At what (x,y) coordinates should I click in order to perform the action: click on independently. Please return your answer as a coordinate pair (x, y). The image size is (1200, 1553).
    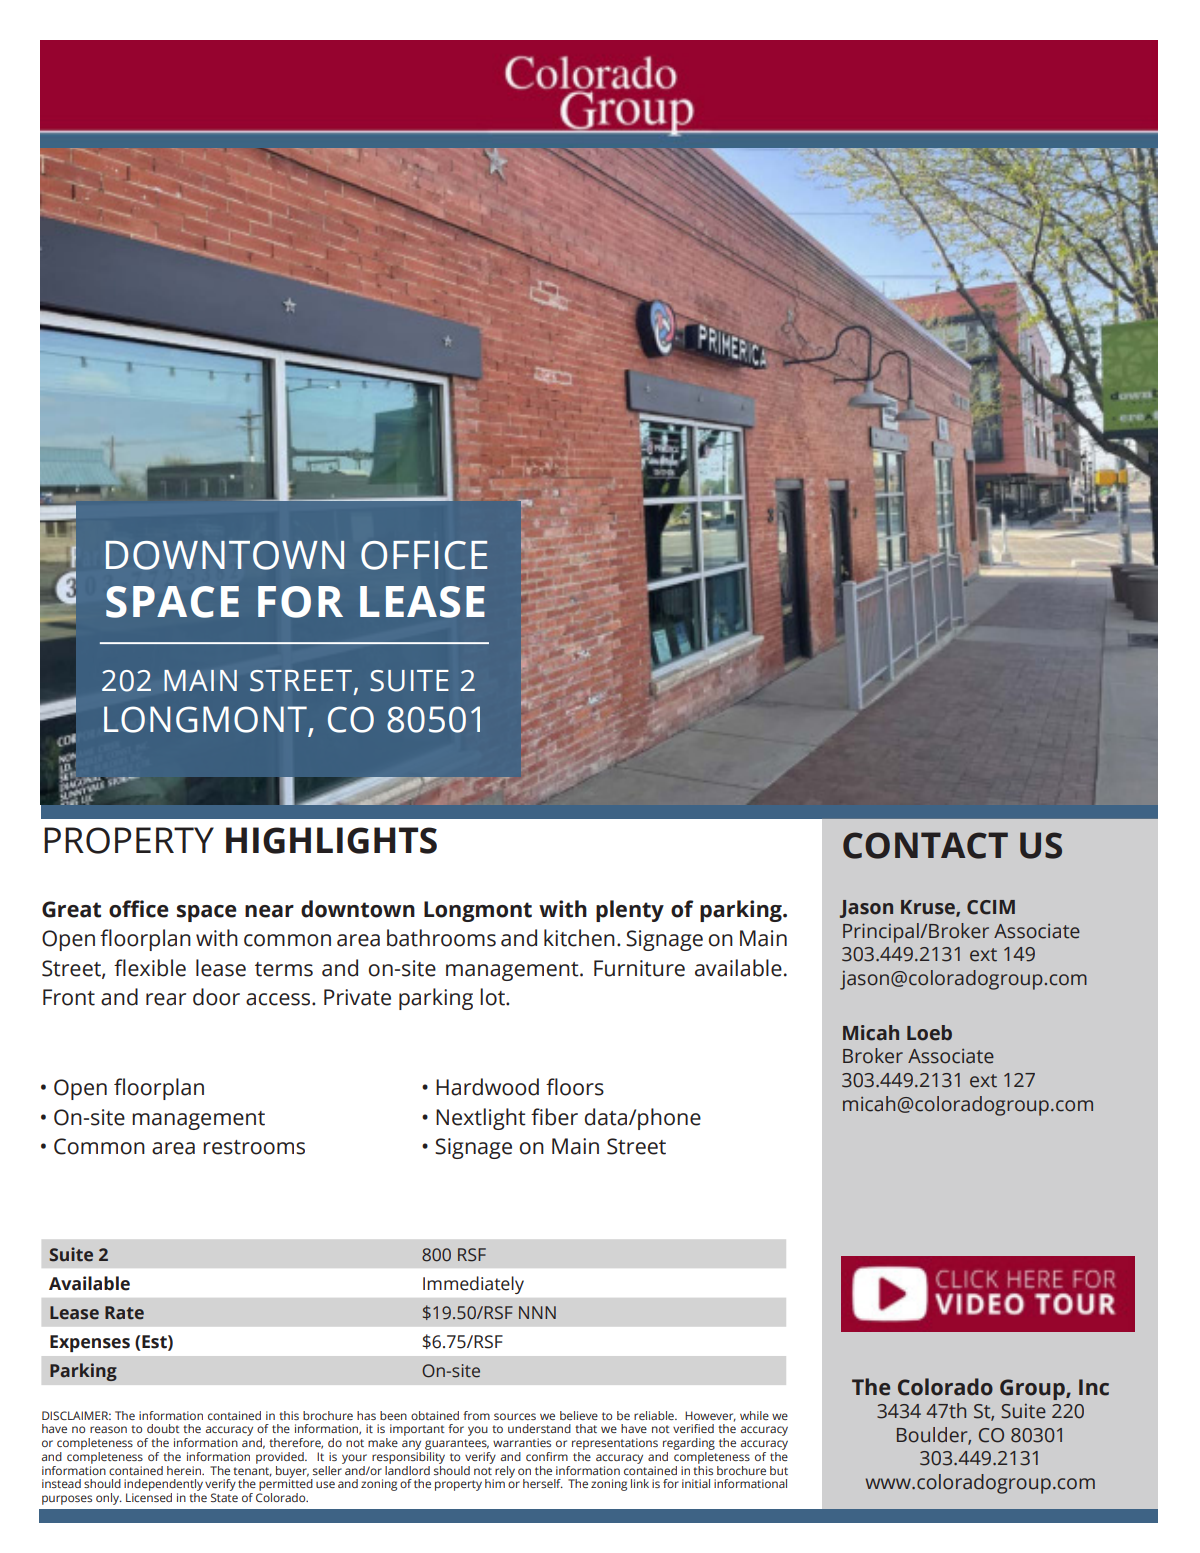
    Looking at the image, I should click on (163, 1486).
